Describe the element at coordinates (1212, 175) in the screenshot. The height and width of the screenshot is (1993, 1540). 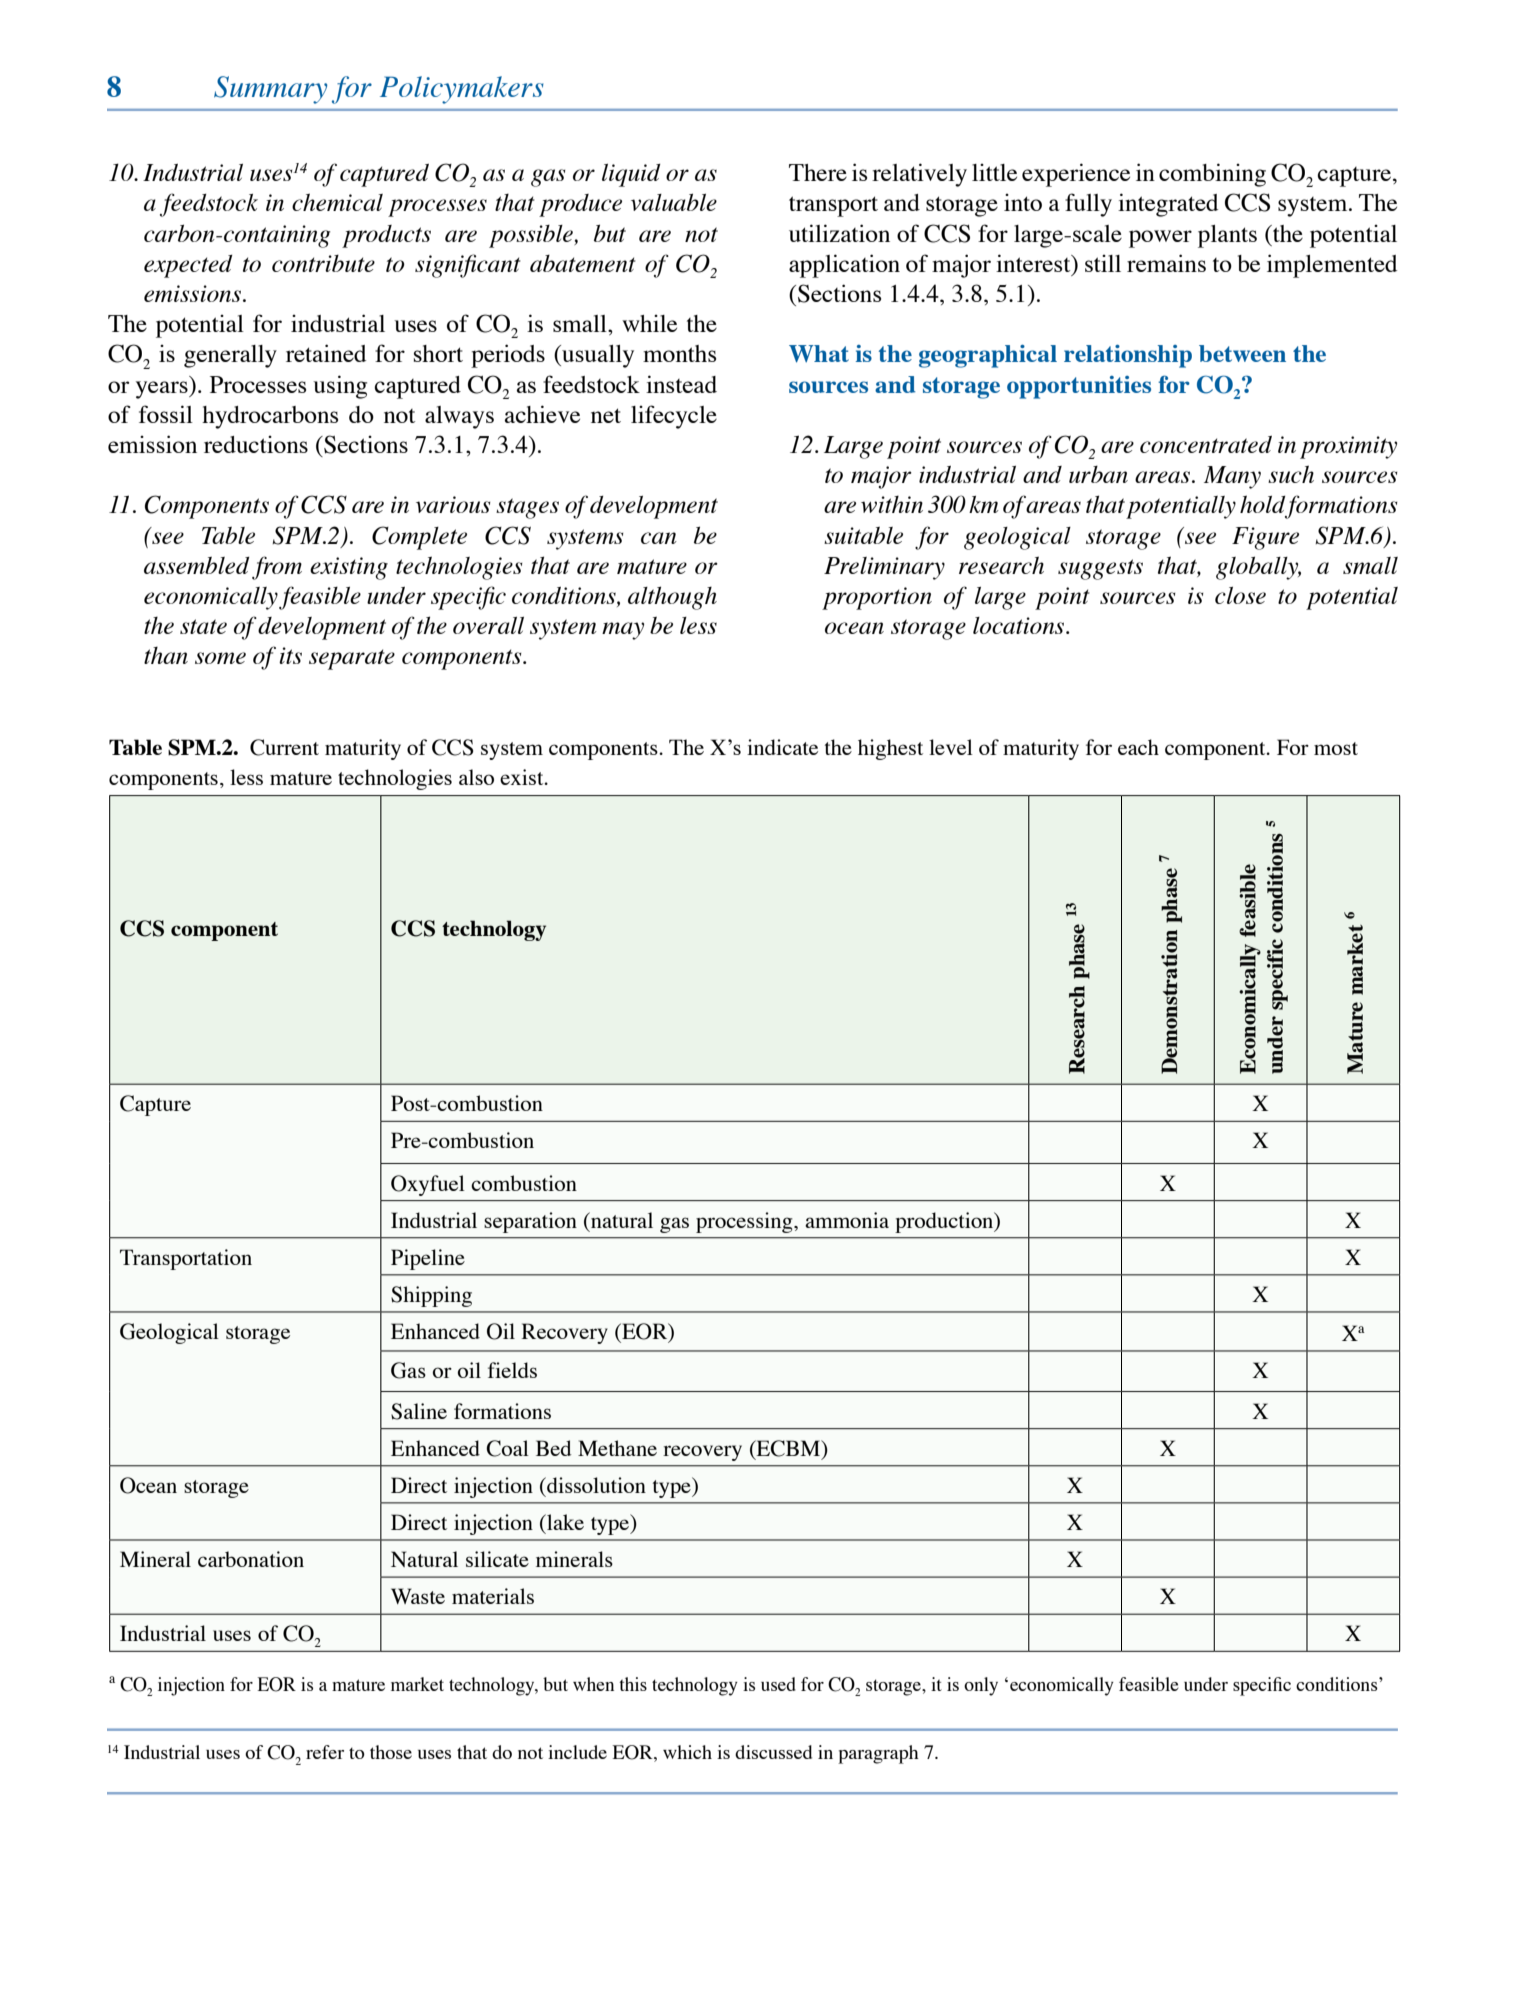
I see `combining` at that location.
